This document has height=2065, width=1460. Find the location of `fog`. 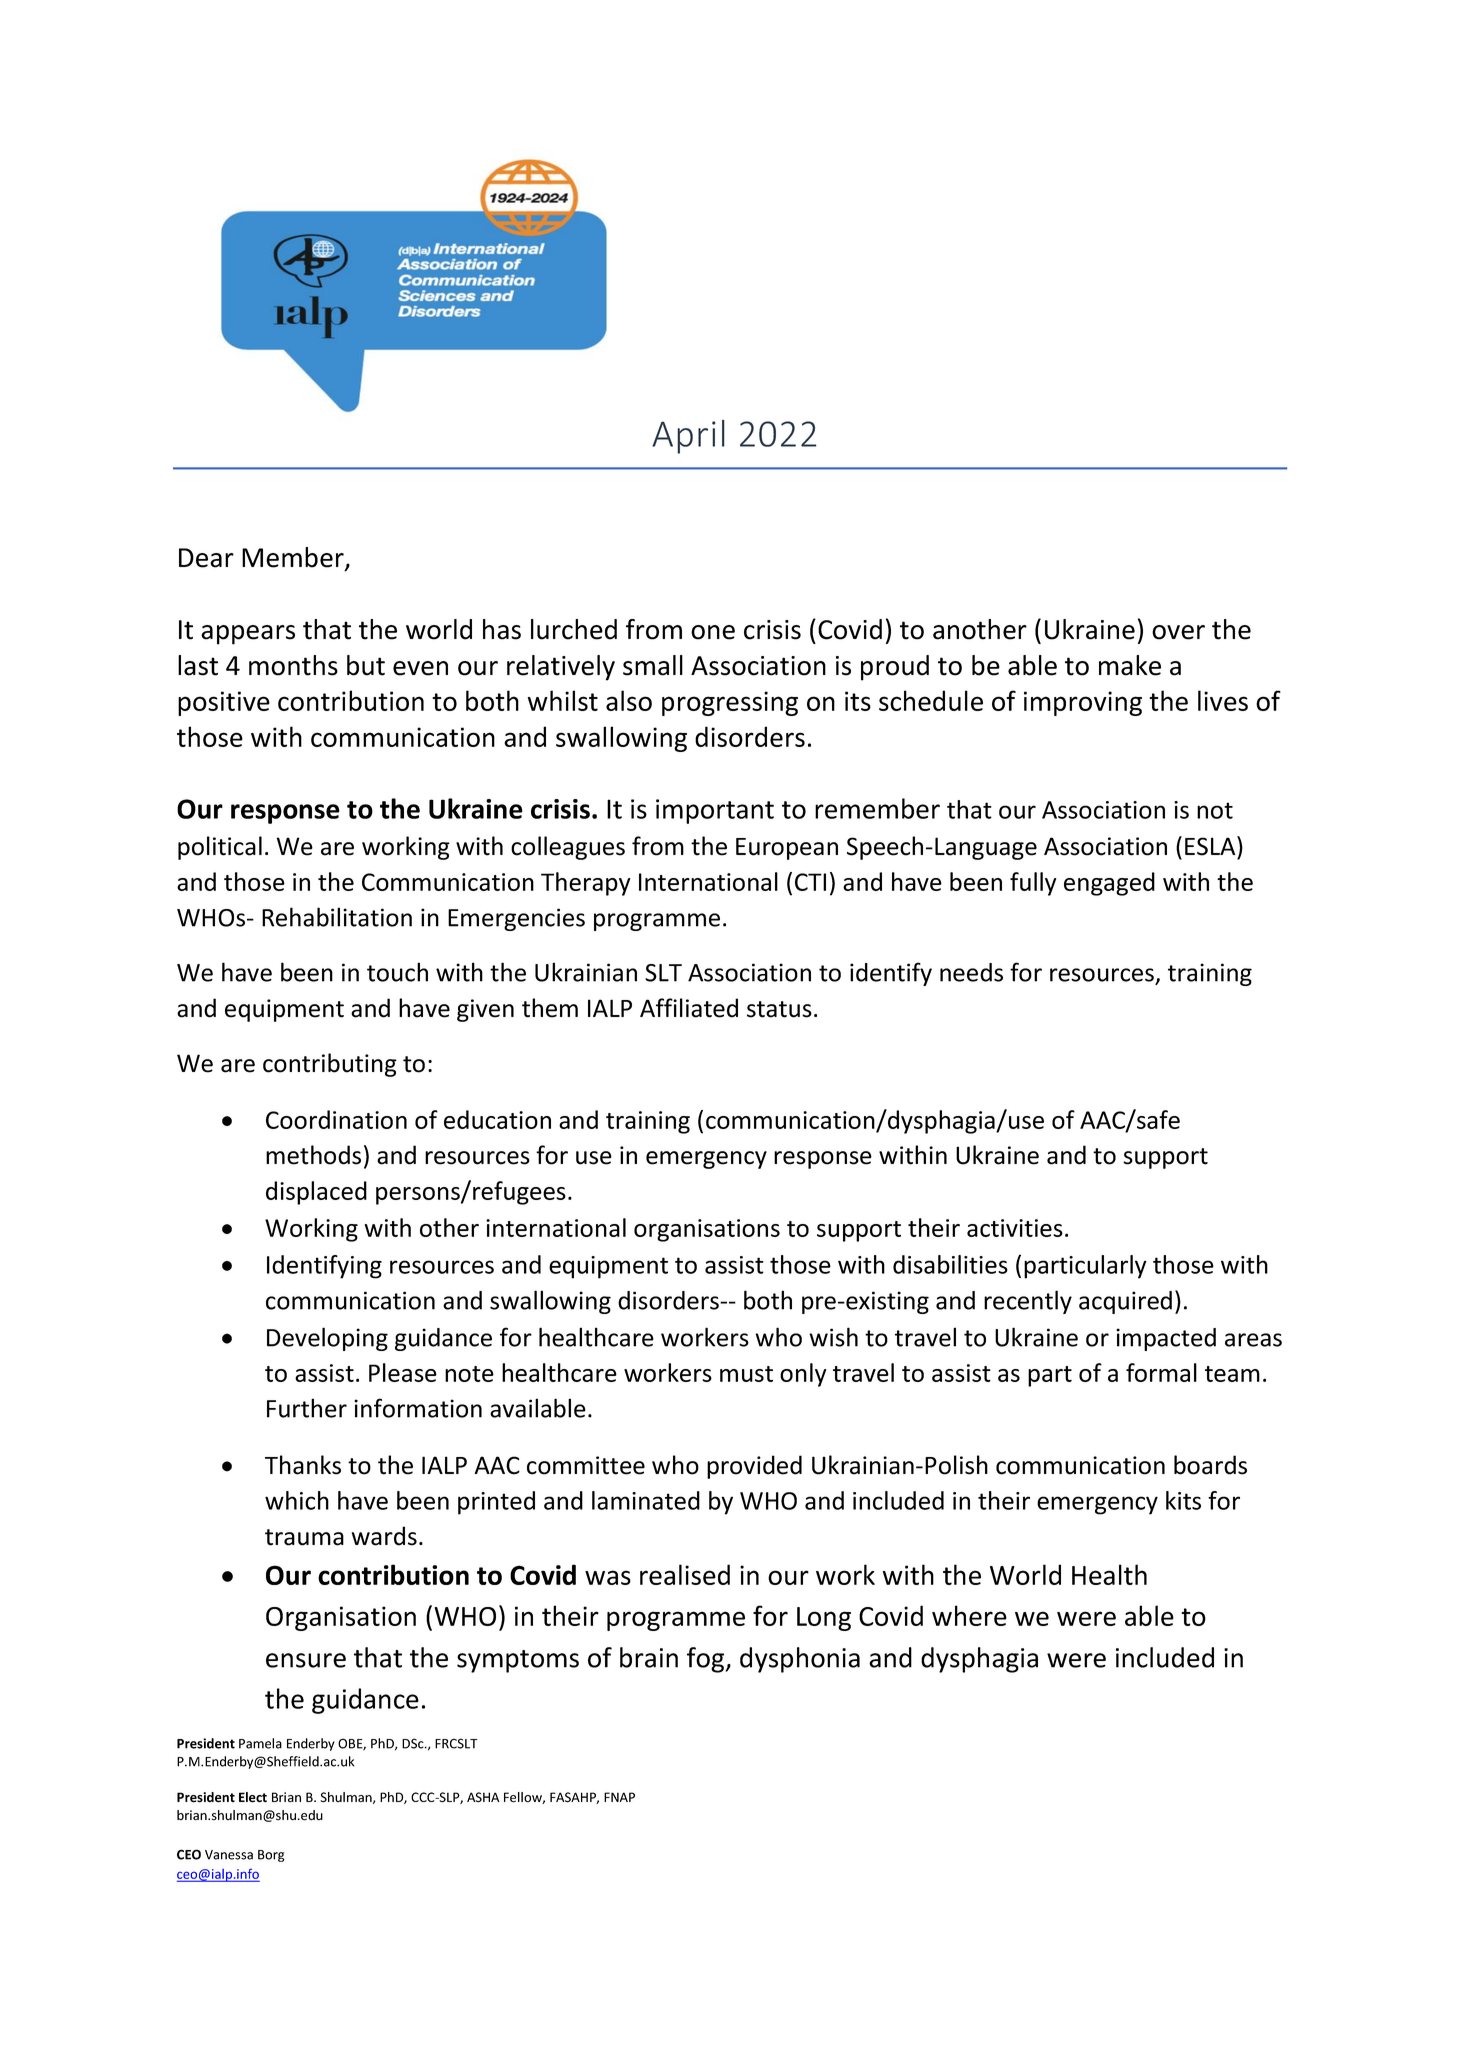

fog is located at coordinates (707, 1660).
